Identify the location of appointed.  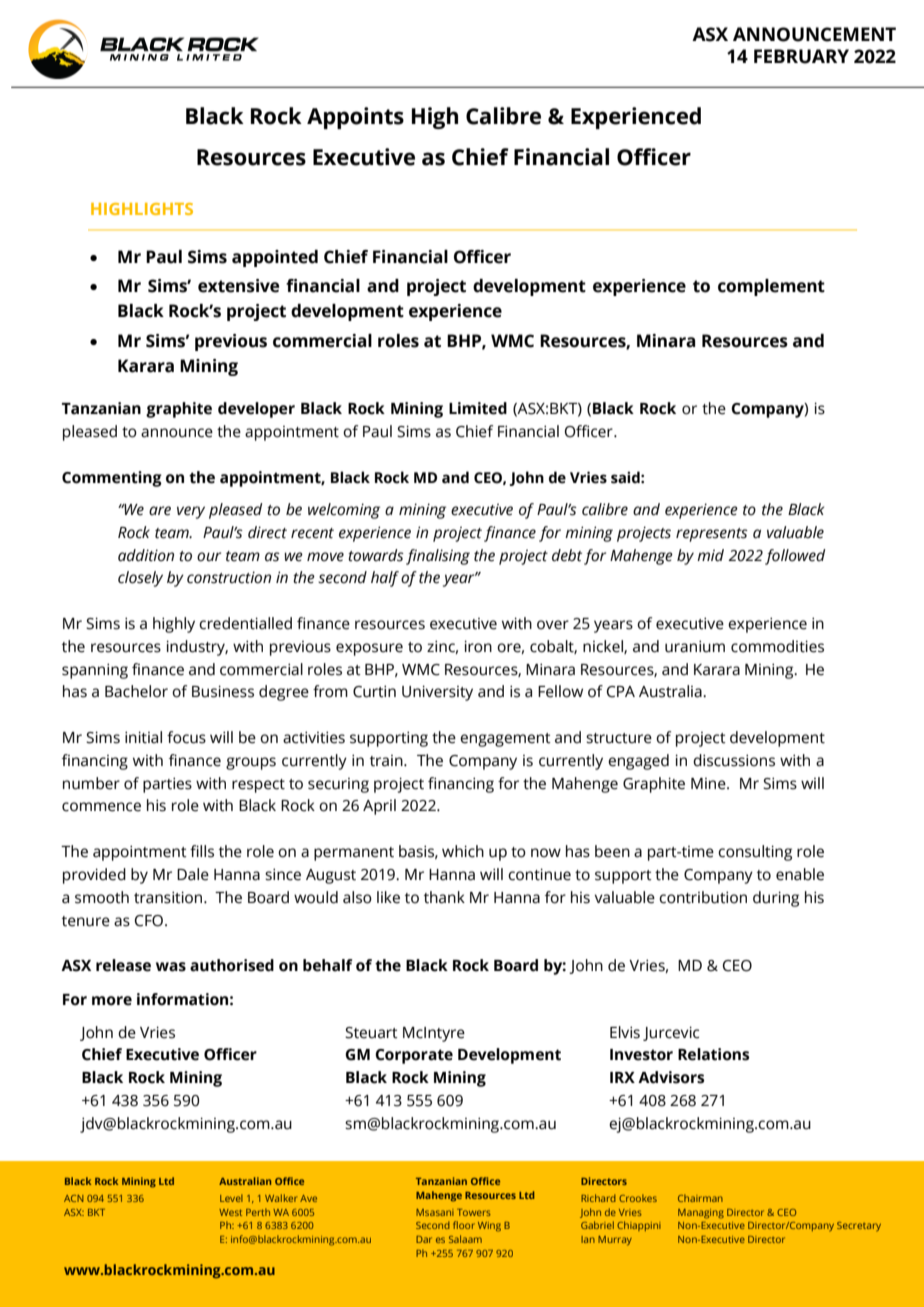
(275, 258).
